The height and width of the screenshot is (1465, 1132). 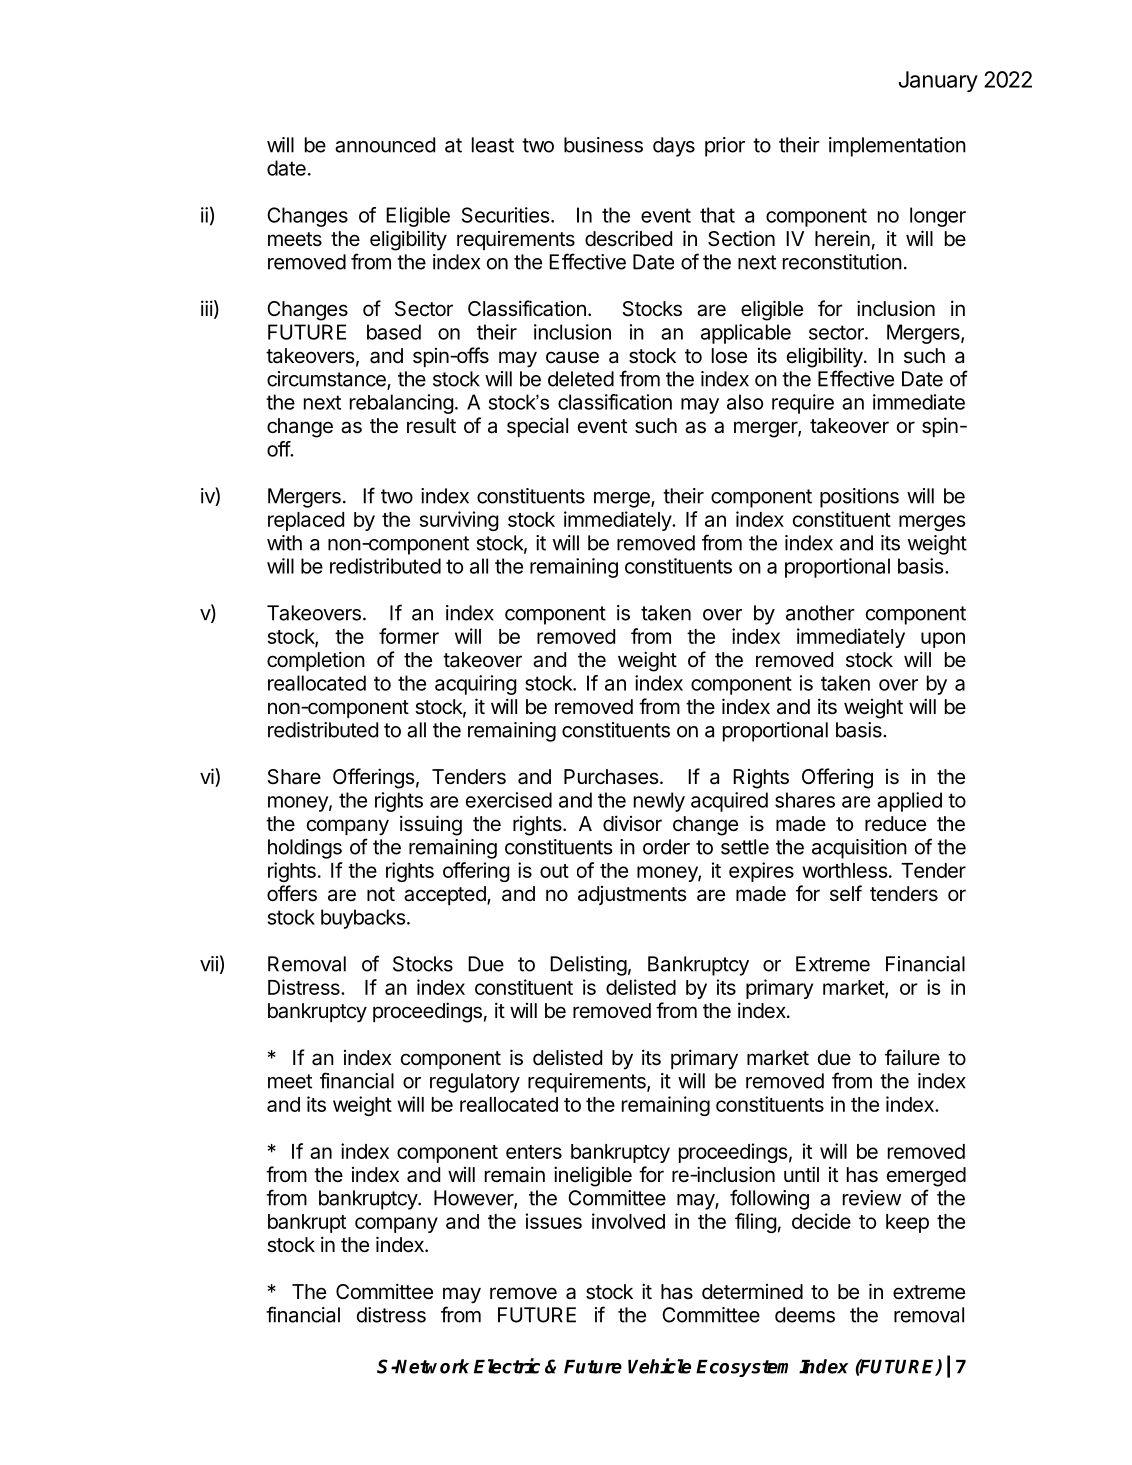 I want to click on out, so click(x=554, y=871).
